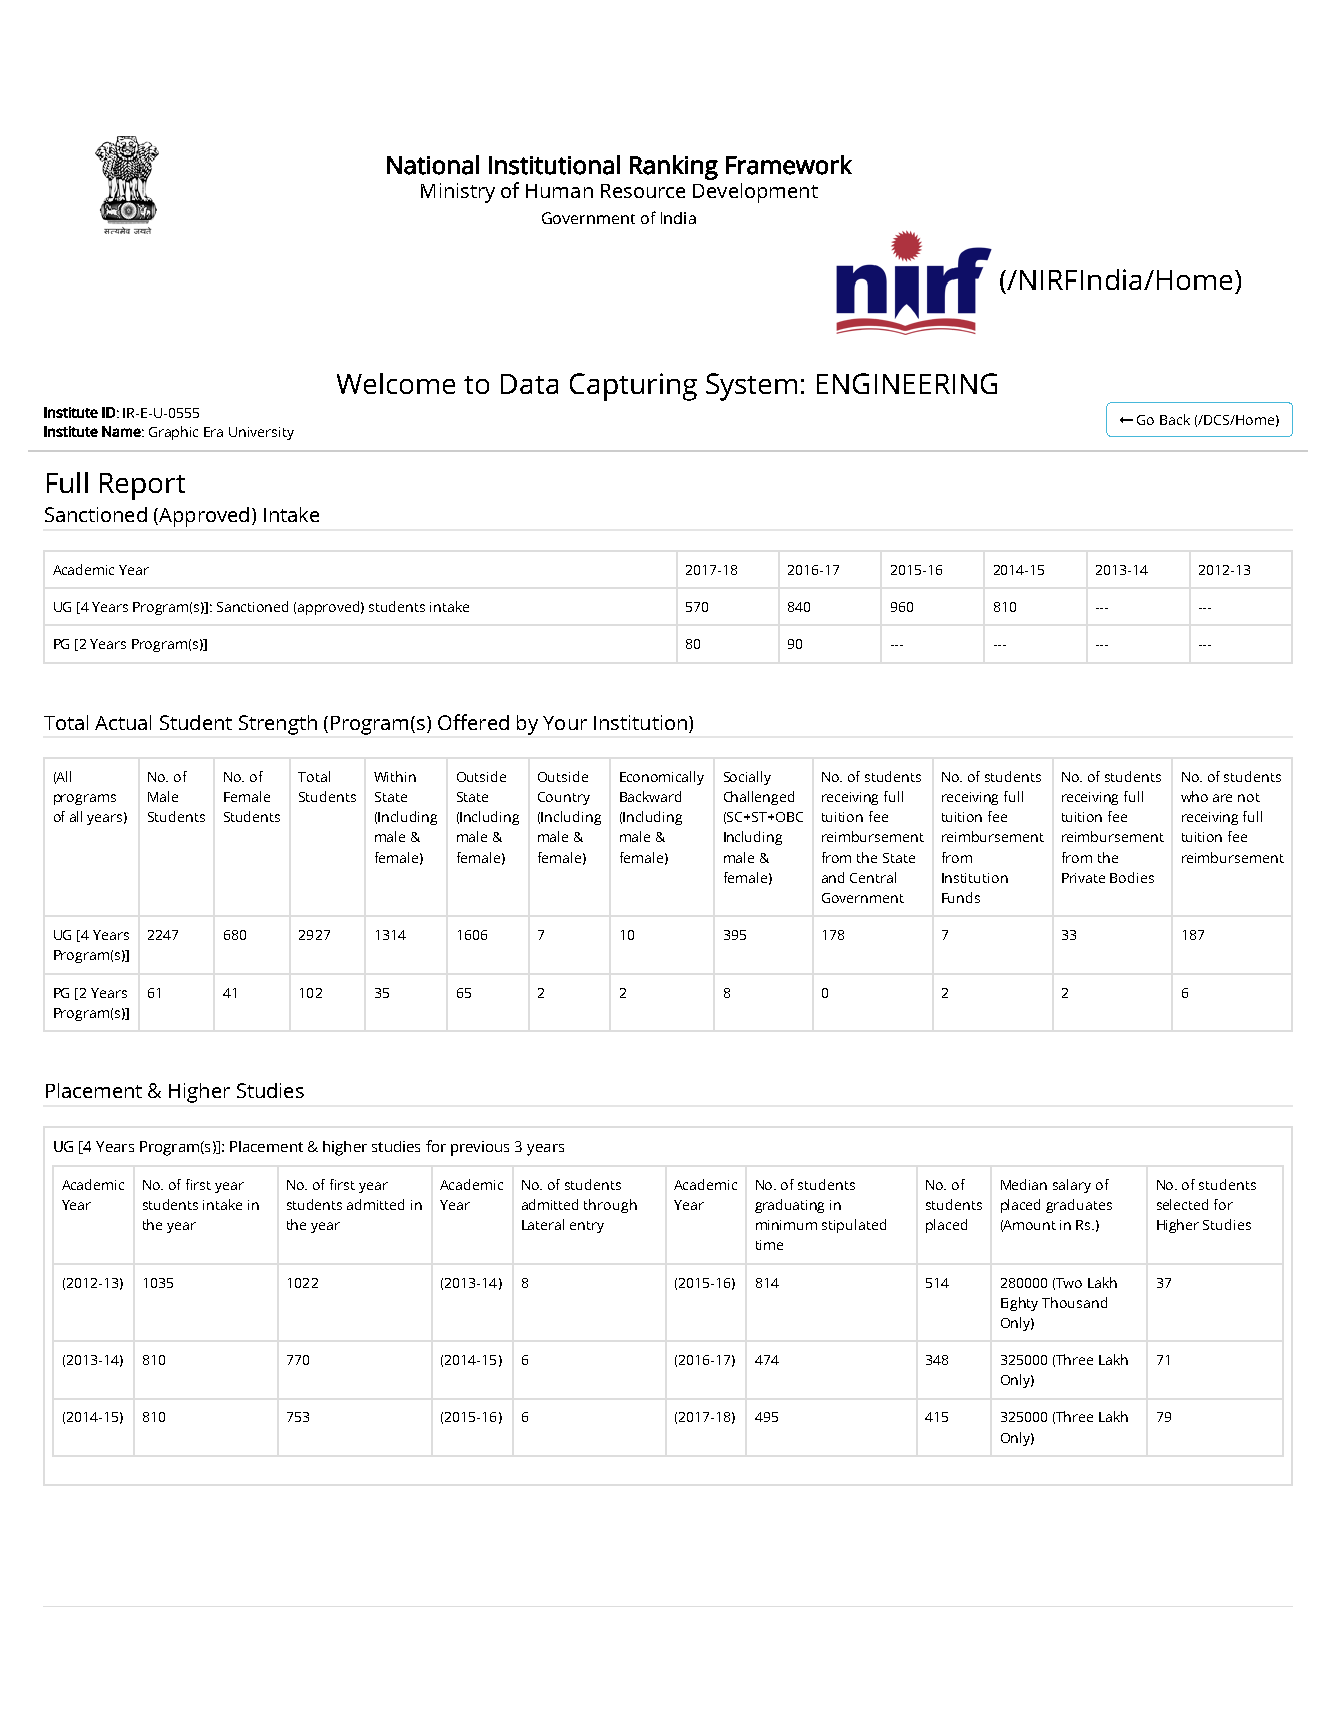  Describe the element at coordinates (907, 383) in the screenshot. I see `ENGINEERING` at that location.
